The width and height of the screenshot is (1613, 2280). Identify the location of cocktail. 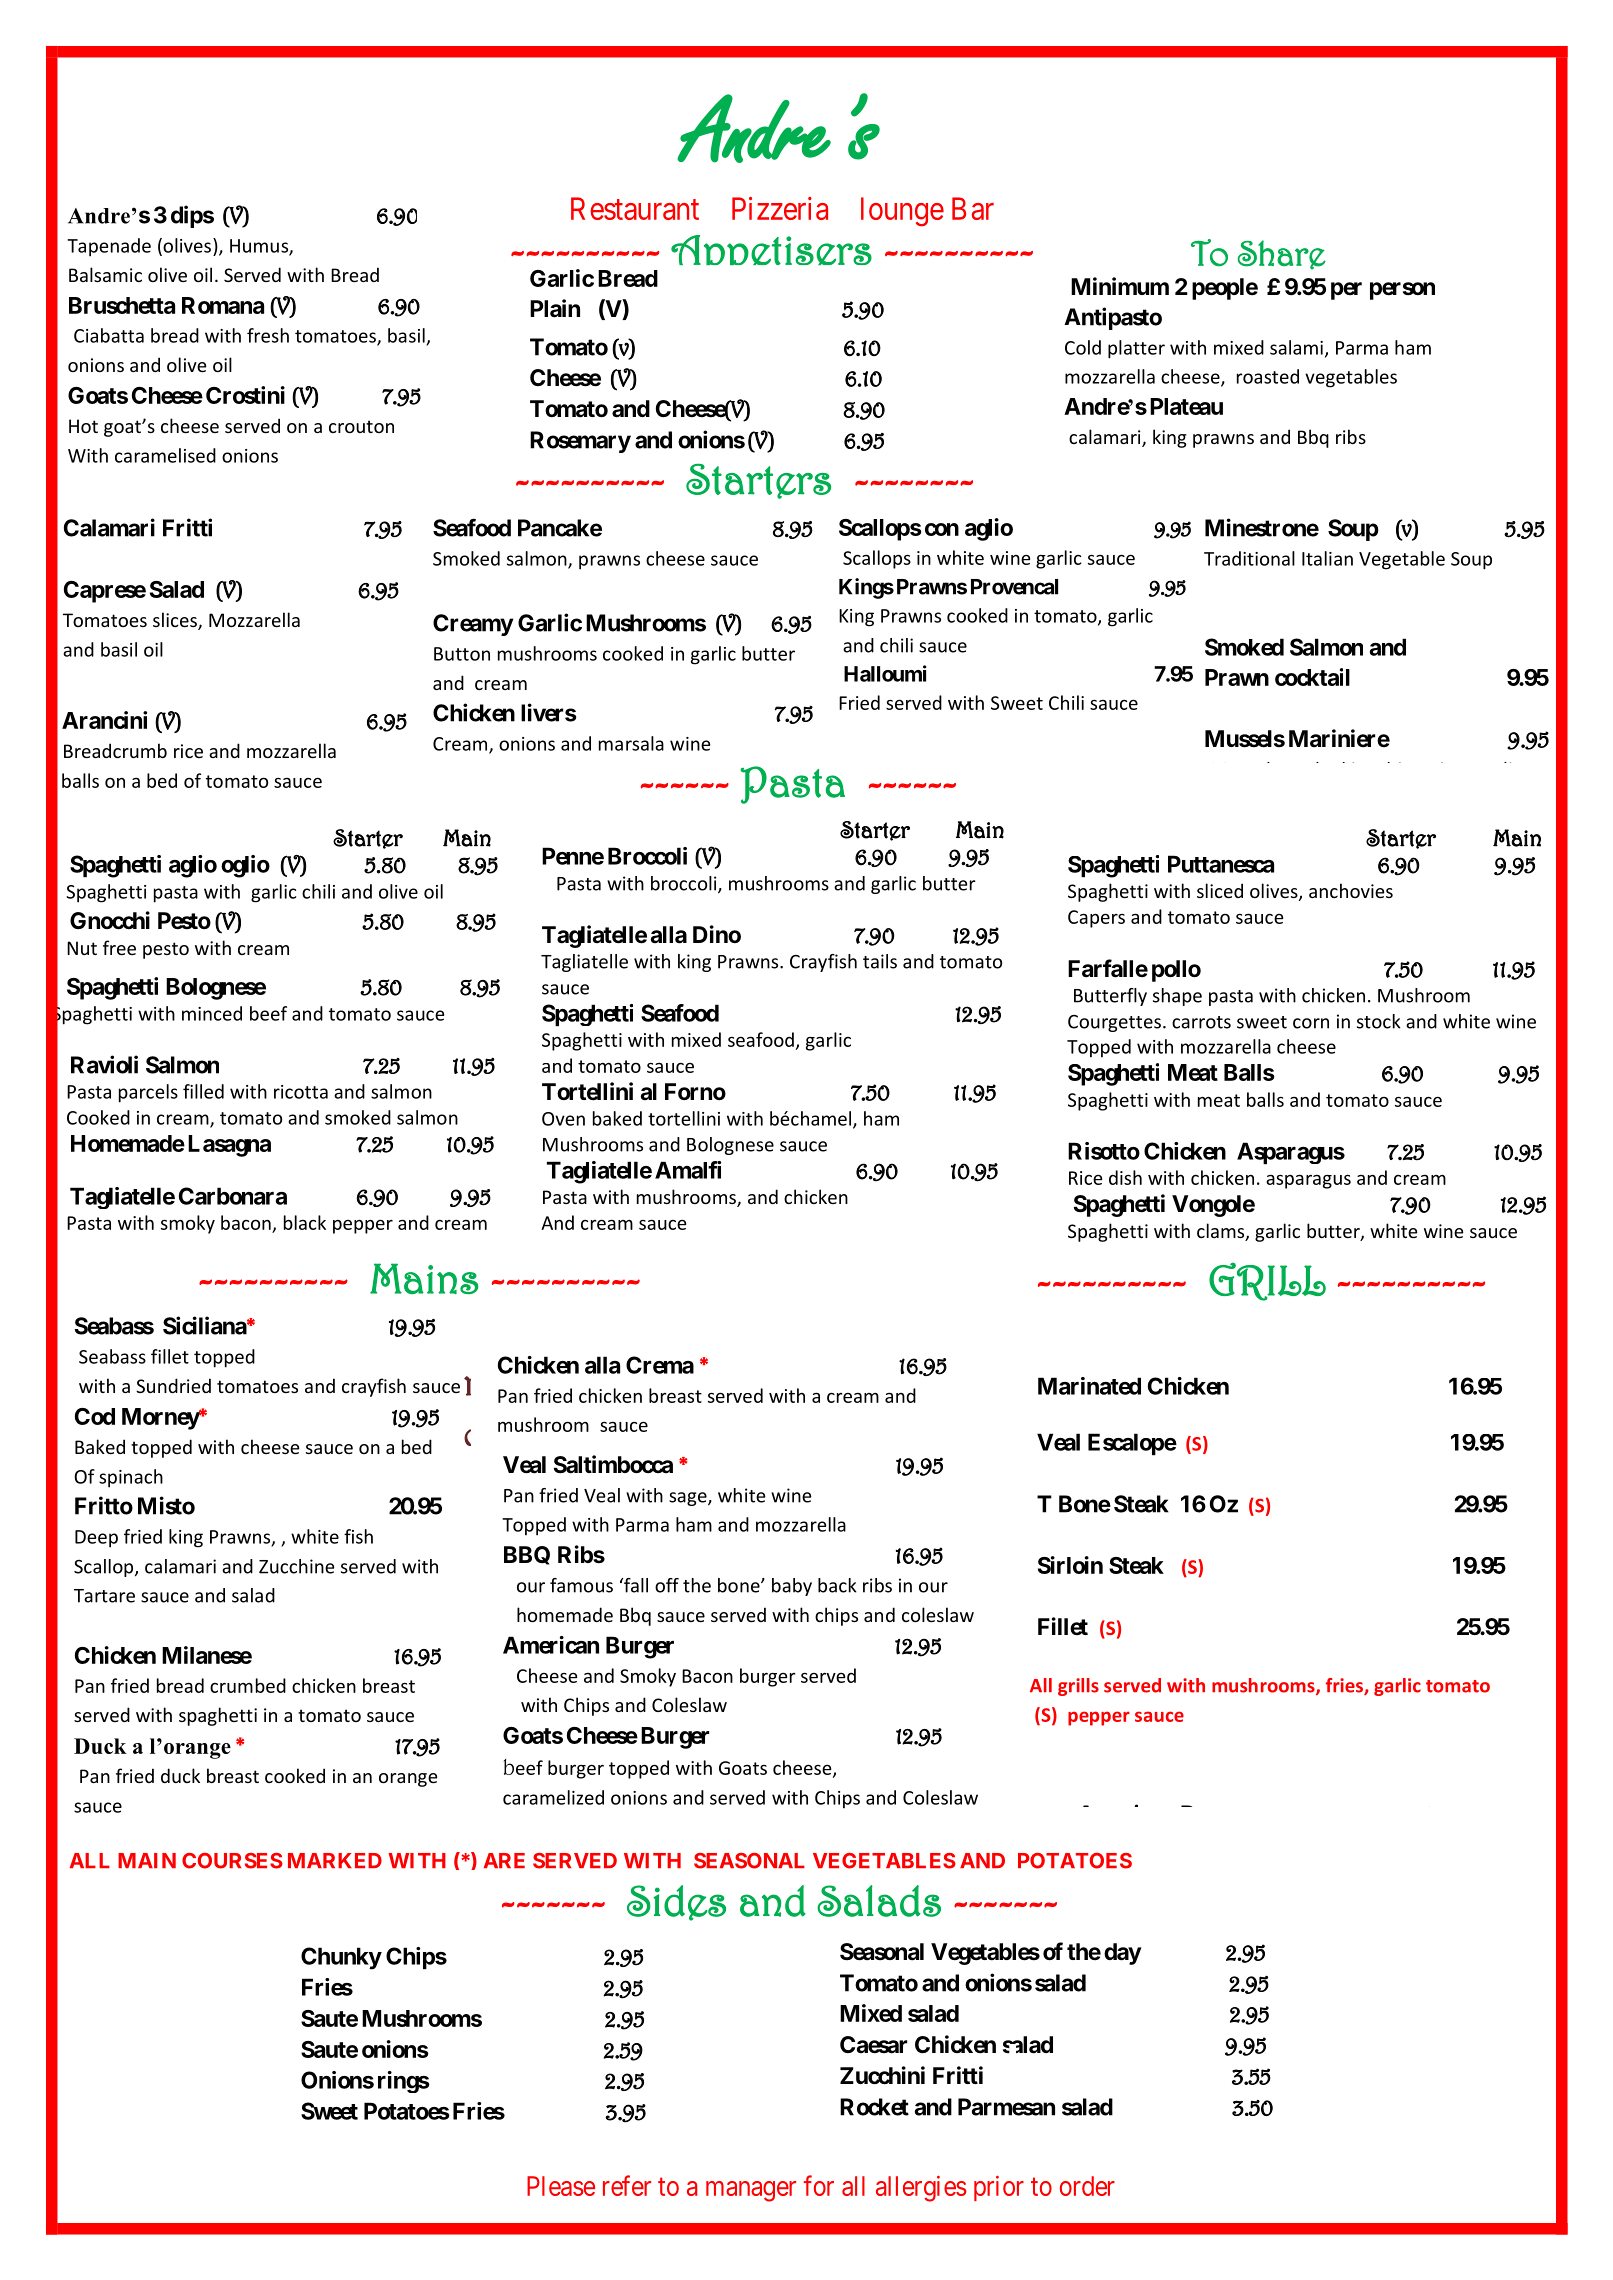
(1312, 677).
